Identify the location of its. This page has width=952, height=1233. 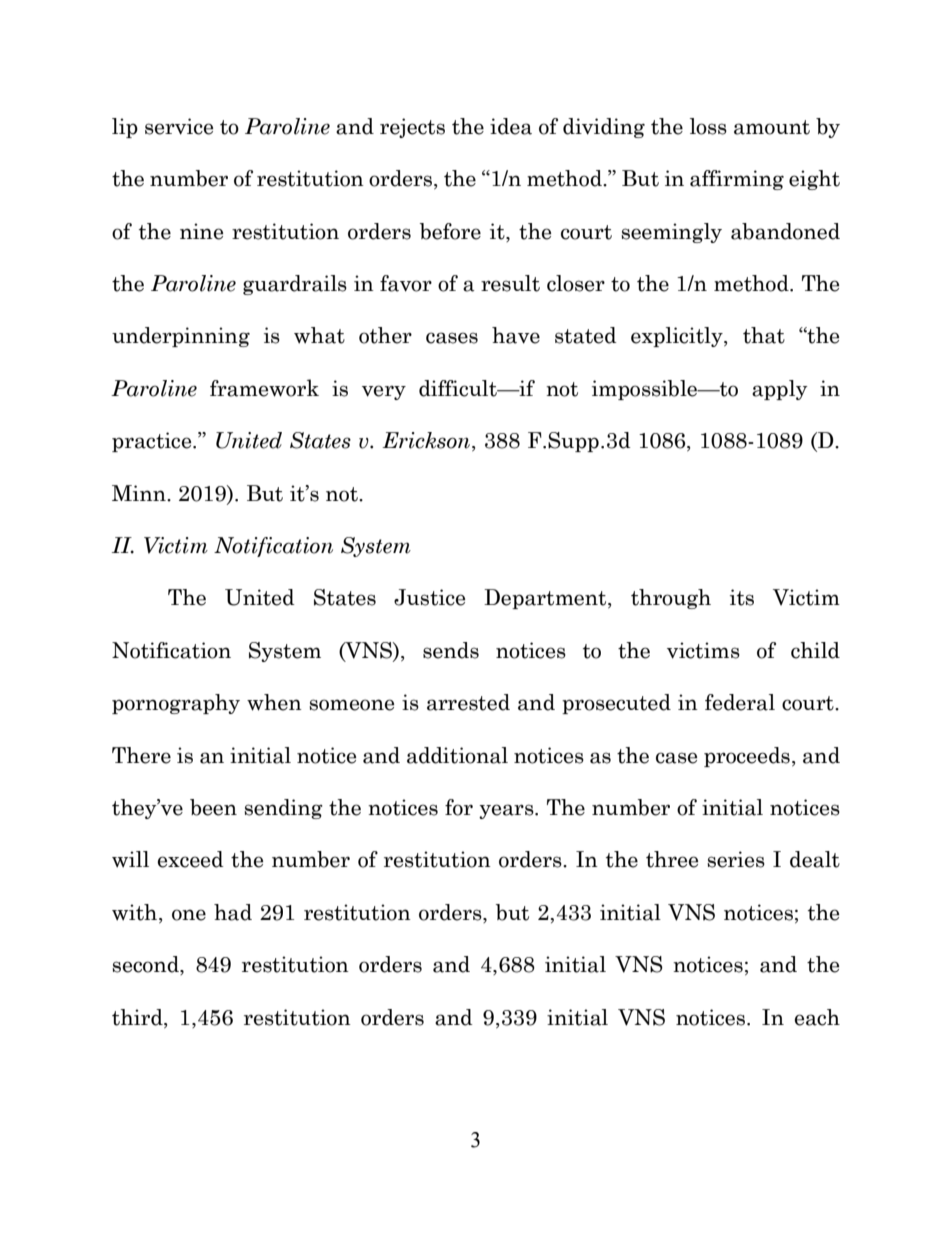
(742, 597).
